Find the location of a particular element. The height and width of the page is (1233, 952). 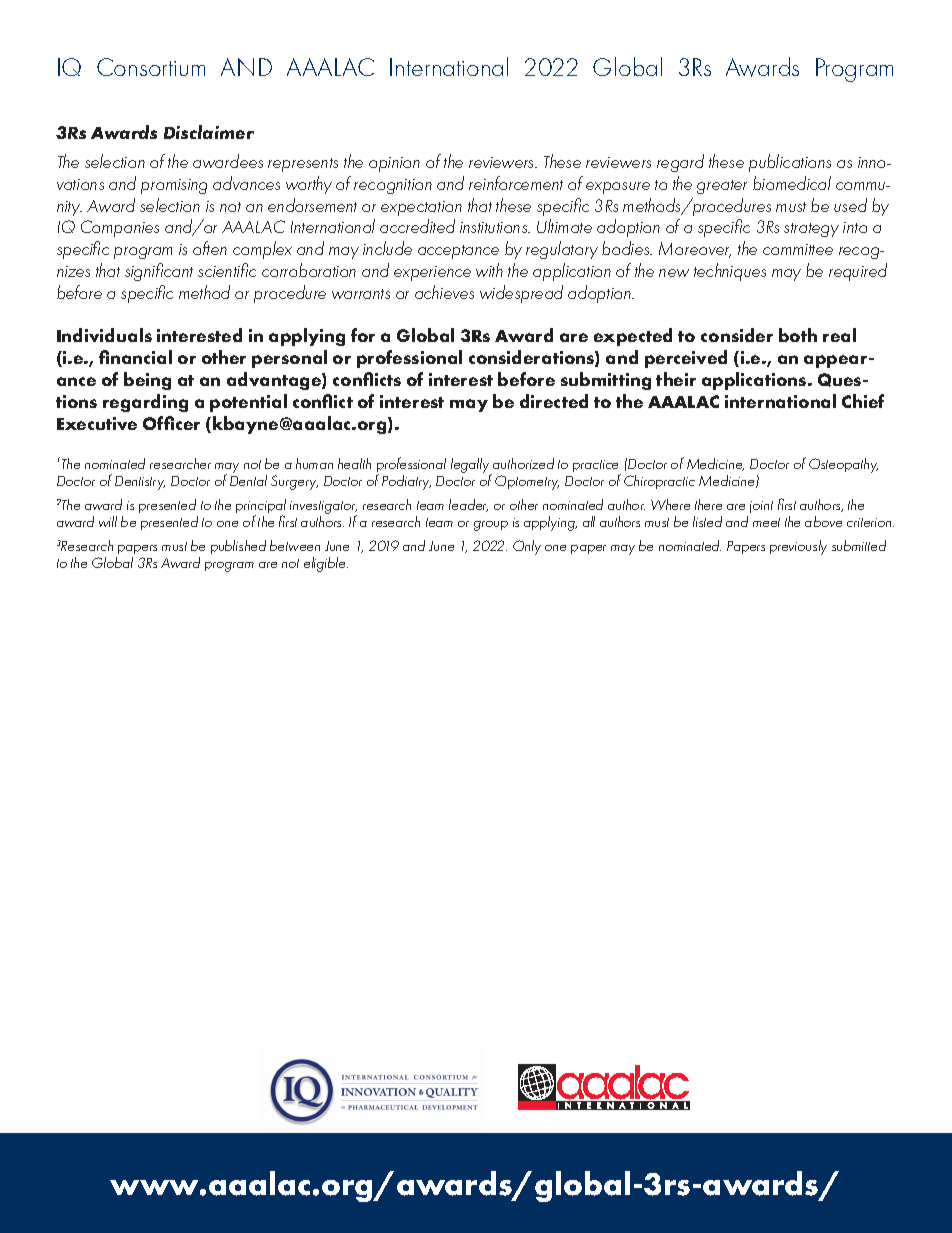

Consortium is located at coordinates (151, 67).
